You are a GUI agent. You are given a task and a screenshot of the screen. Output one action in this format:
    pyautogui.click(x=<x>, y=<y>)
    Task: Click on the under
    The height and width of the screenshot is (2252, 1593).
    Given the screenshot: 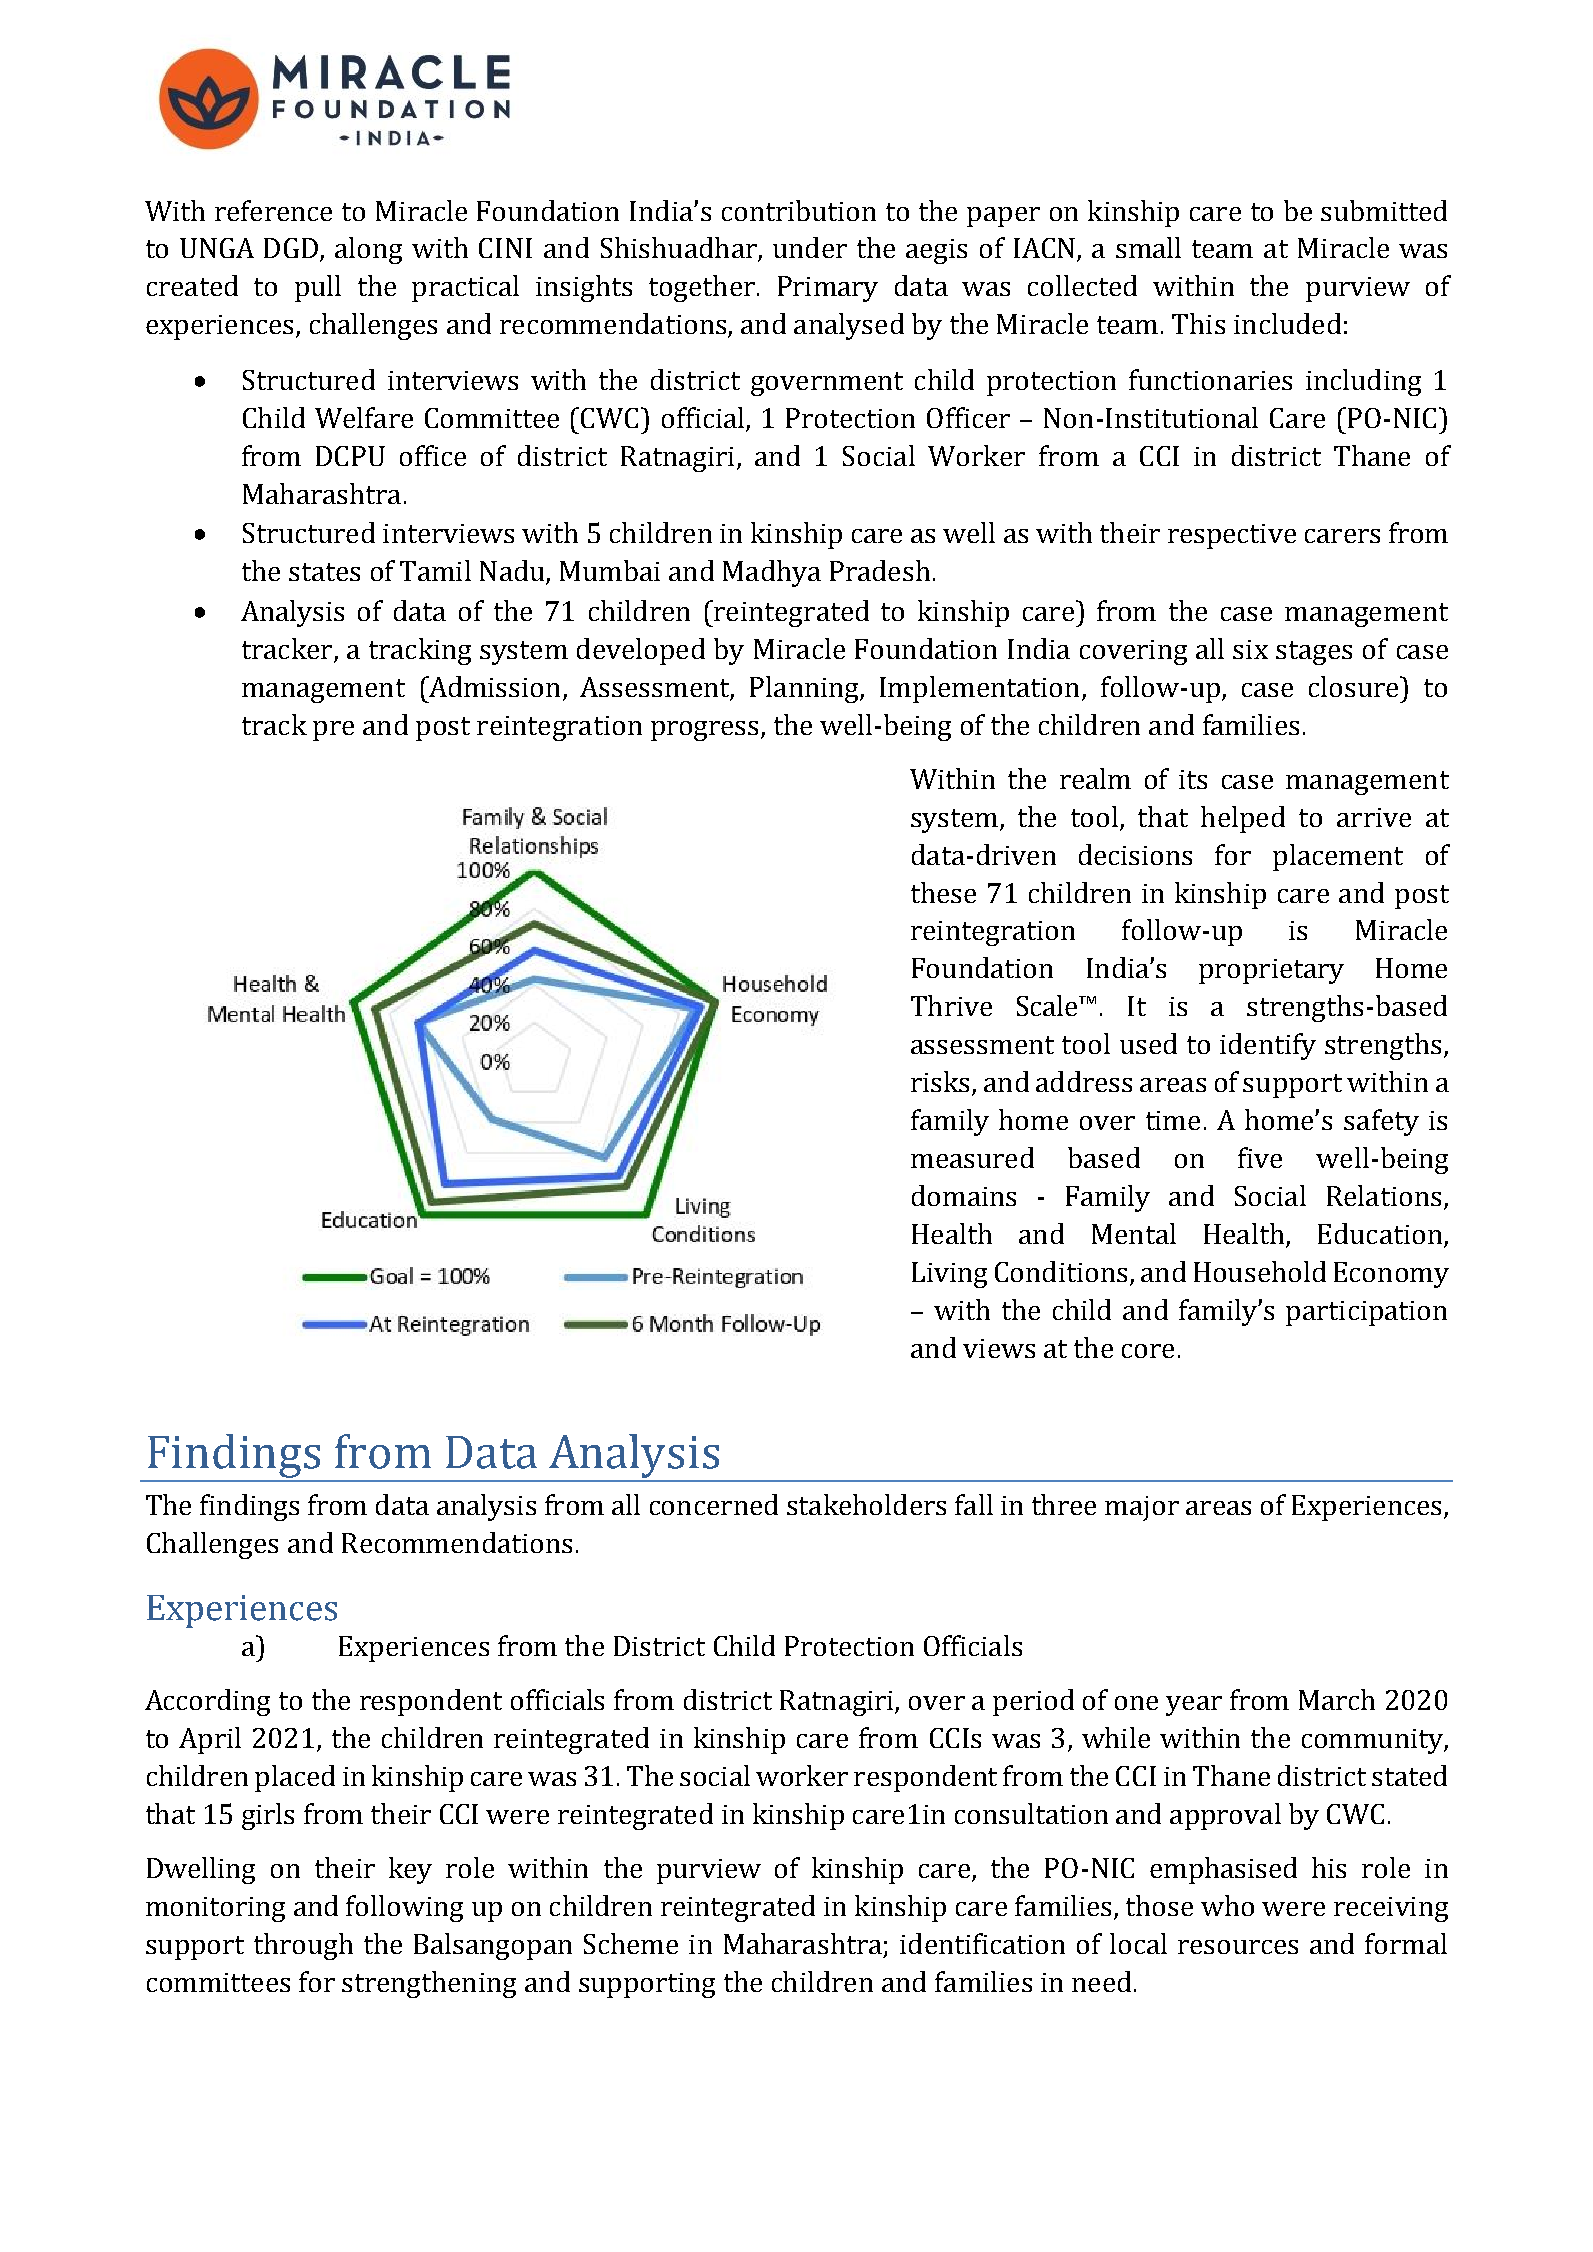 What is the action you would take?
    pyautogui.click(x=810, y=247)
